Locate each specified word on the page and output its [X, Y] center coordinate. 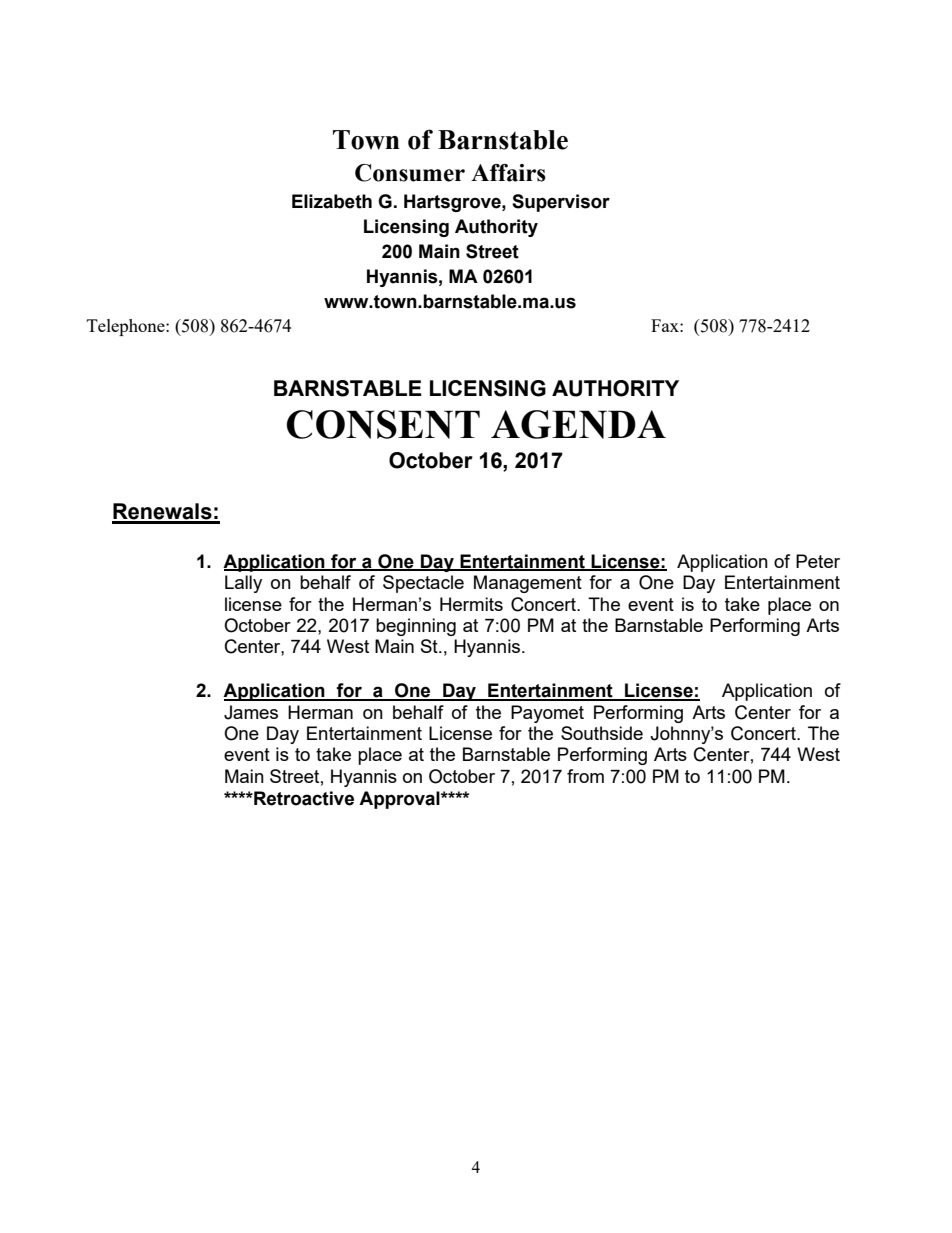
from [585, 776]
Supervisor [561, 203]
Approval [400, 800]
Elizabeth [332, 201]
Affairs [508, 173]
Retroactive [303, 798]
